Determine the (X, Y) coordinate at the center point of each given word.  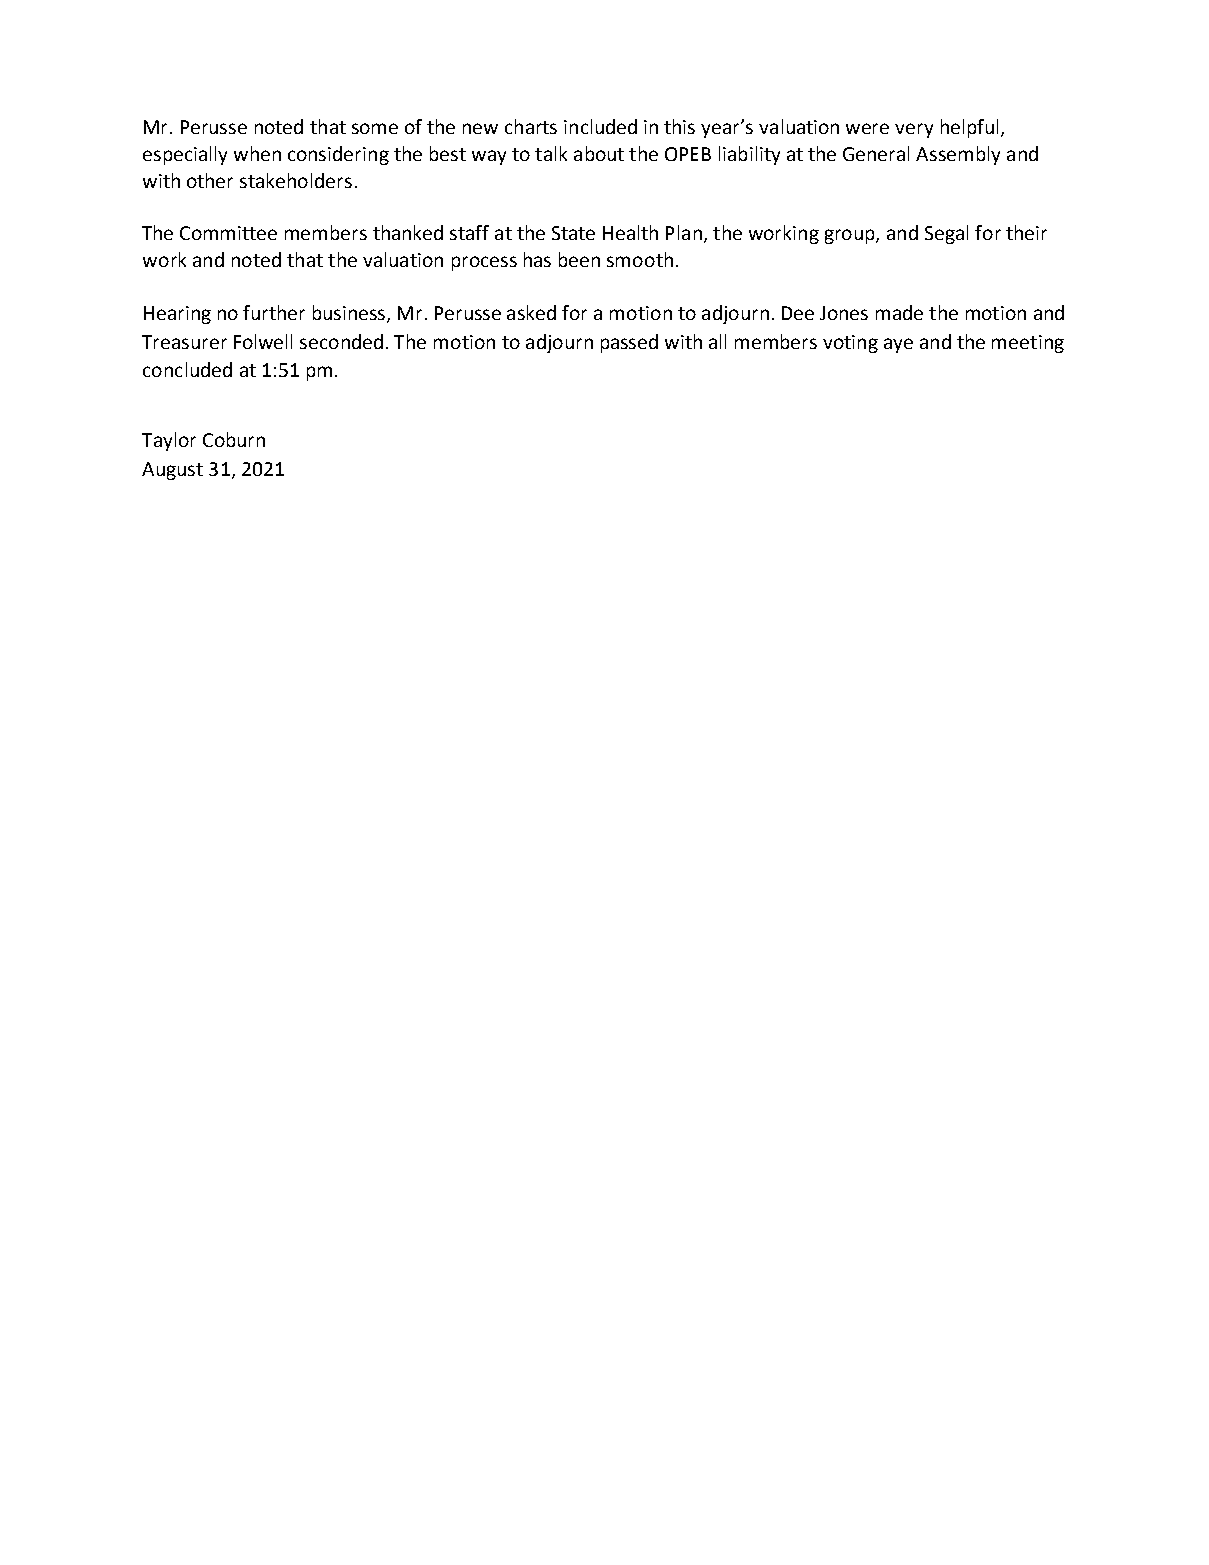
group (851, 236)
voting (850, 344)
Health (630, 232)
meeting (1028, 344)
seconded (341, 341)
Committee (228, 233)
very (914, 130)
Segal (946, 234)
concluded (187, 369)
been (579, 259)
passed (629, 343)
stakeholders (296, 180)
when (257, 153)
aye (898, 345)
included (600, 126)
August (172, 471)
